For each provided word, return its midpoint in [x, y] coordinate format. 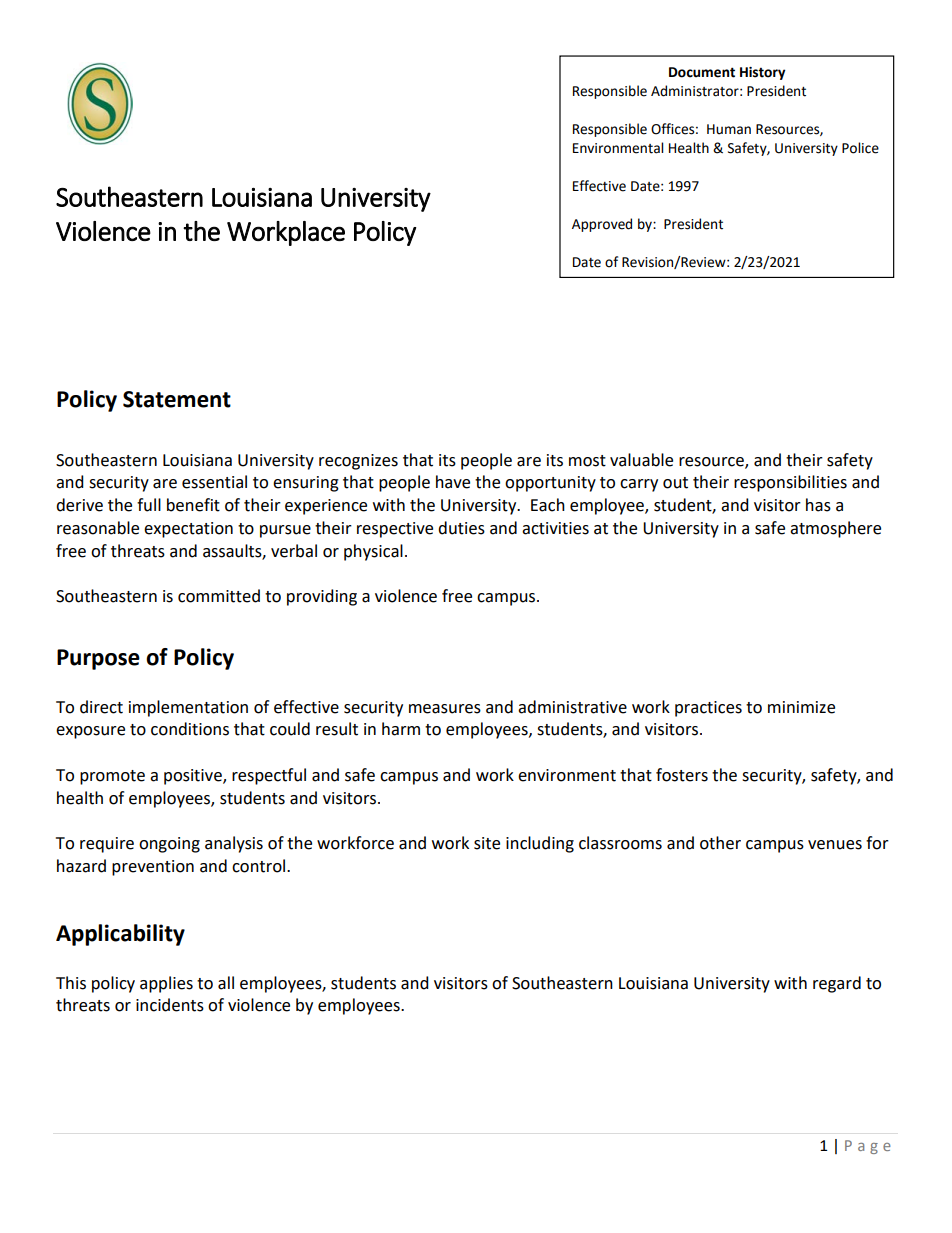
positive [194, 777]
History [762, 73]
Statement [177, 399]
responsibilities [790, 483]
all [226, 983]
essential [214, 482]
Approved [602, 225]
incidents [170, 1005]
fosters [682, 775]
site [487, 843]
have [453, 482]
